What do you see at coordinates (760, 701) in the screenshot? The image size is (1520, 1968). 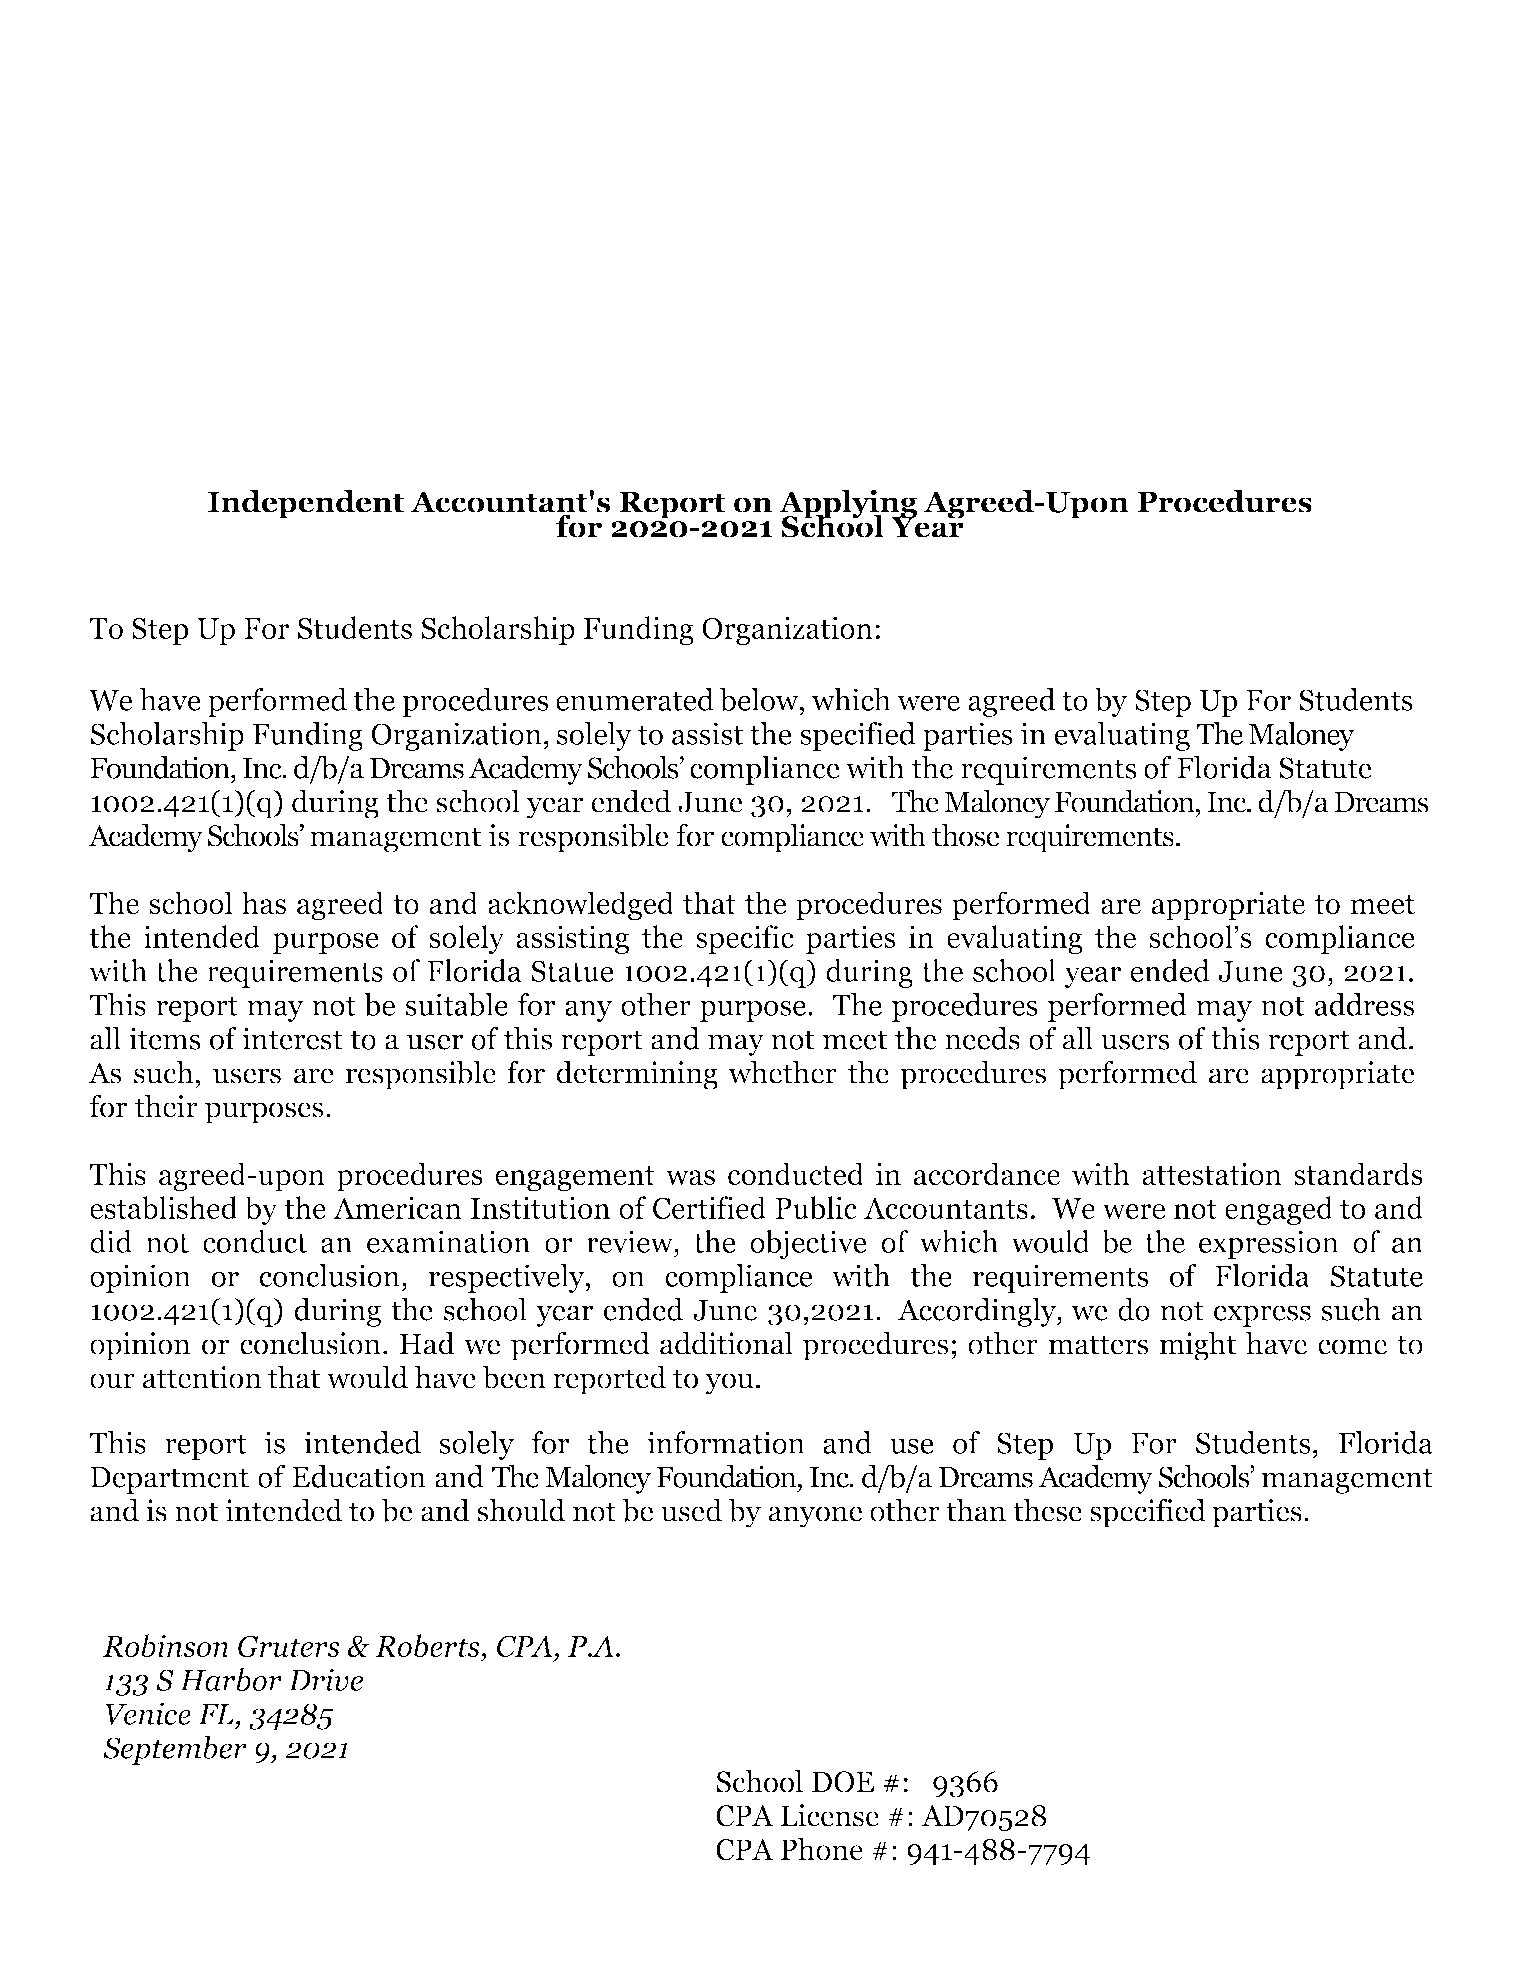 I see `below` at bounding box center [760, 701].
